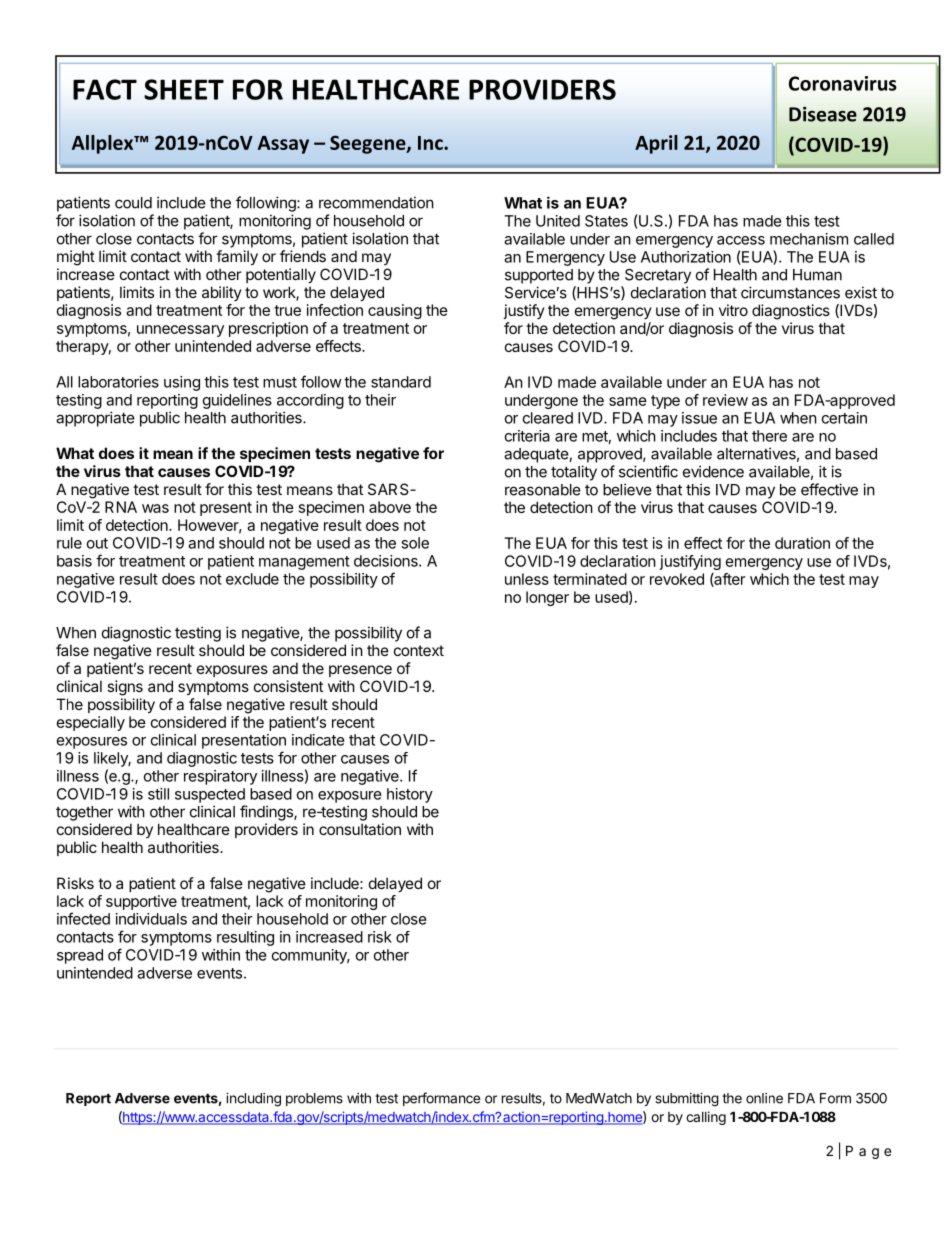 The image size is (952, 1233). Describe the element at coordinates (141, 902) in the screenshot. I see `supportive` at that location.
